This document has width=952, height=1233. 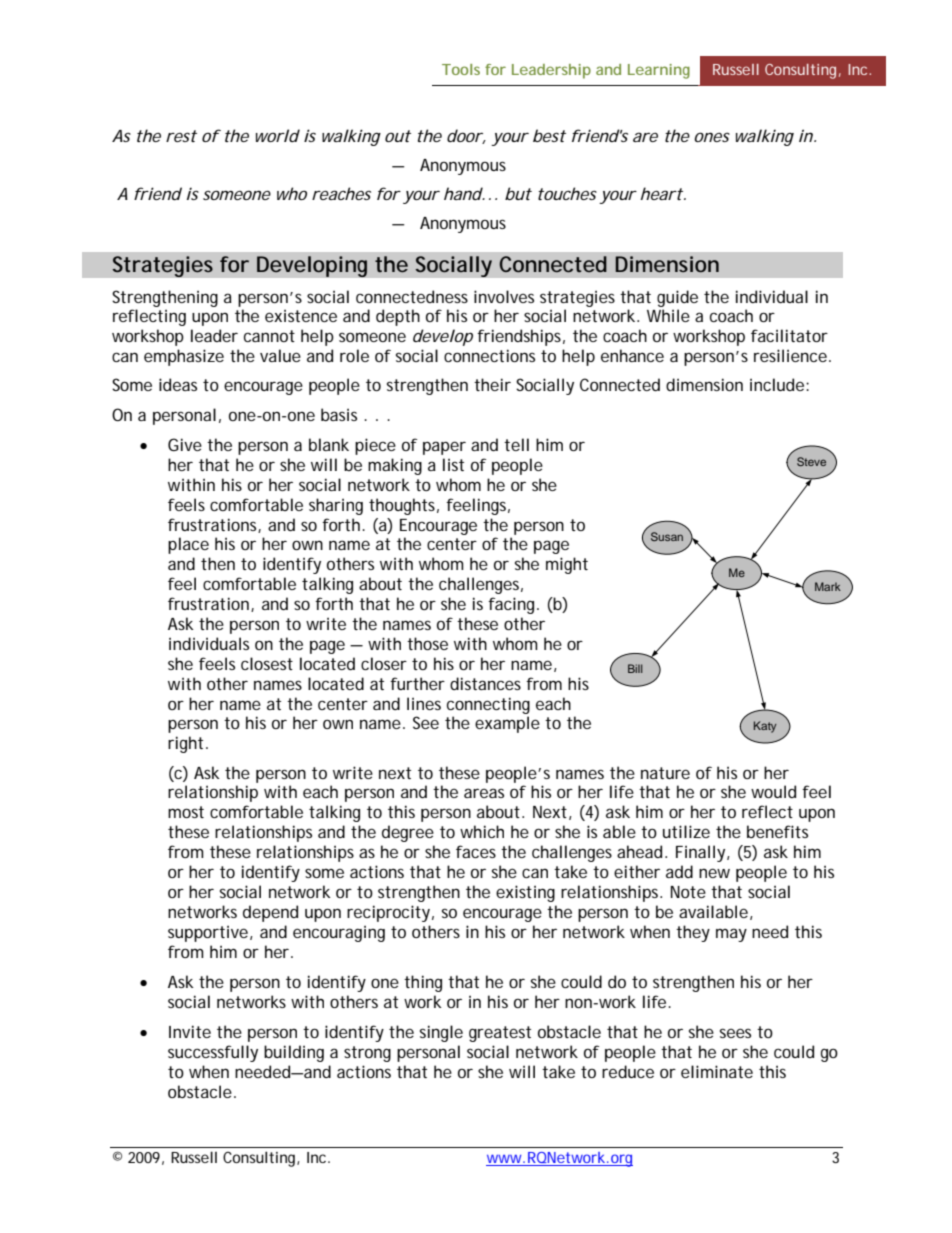 I want to click on rest, so click(x=181, y=136).
